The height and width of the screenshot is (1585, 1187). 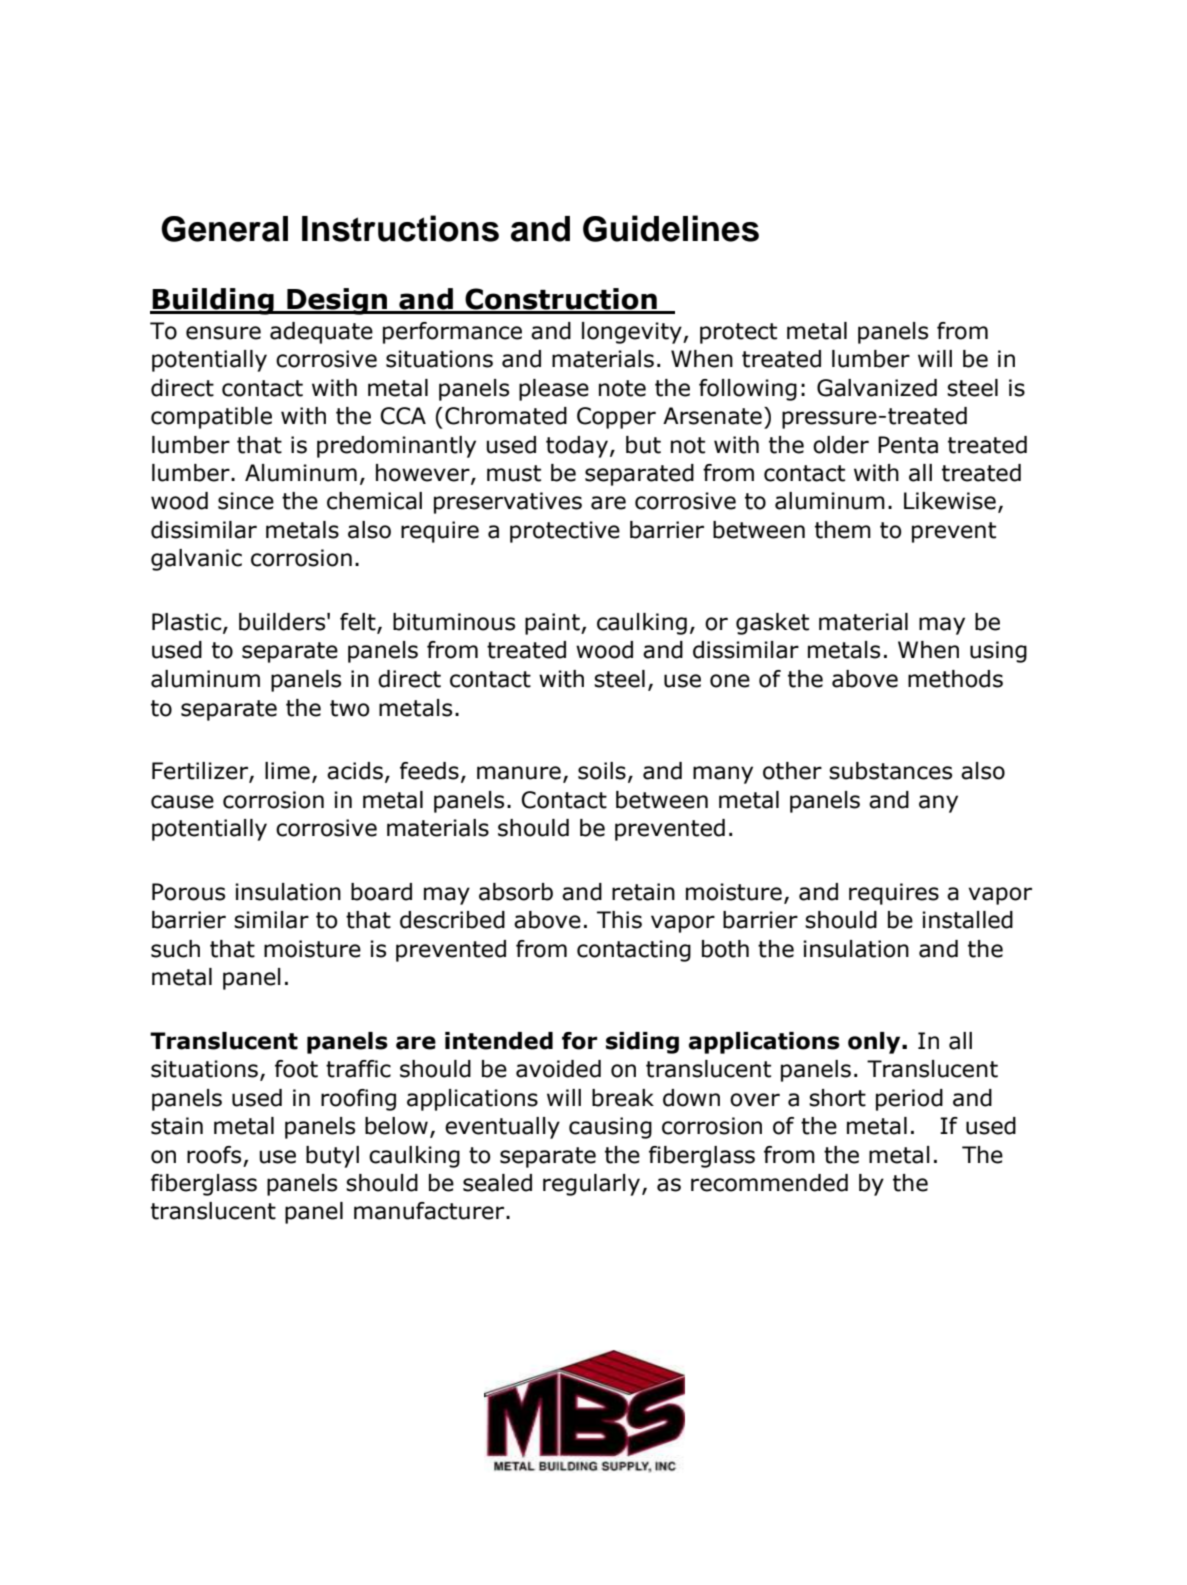 I want to click on foot, so click(x=296, y=1069).
